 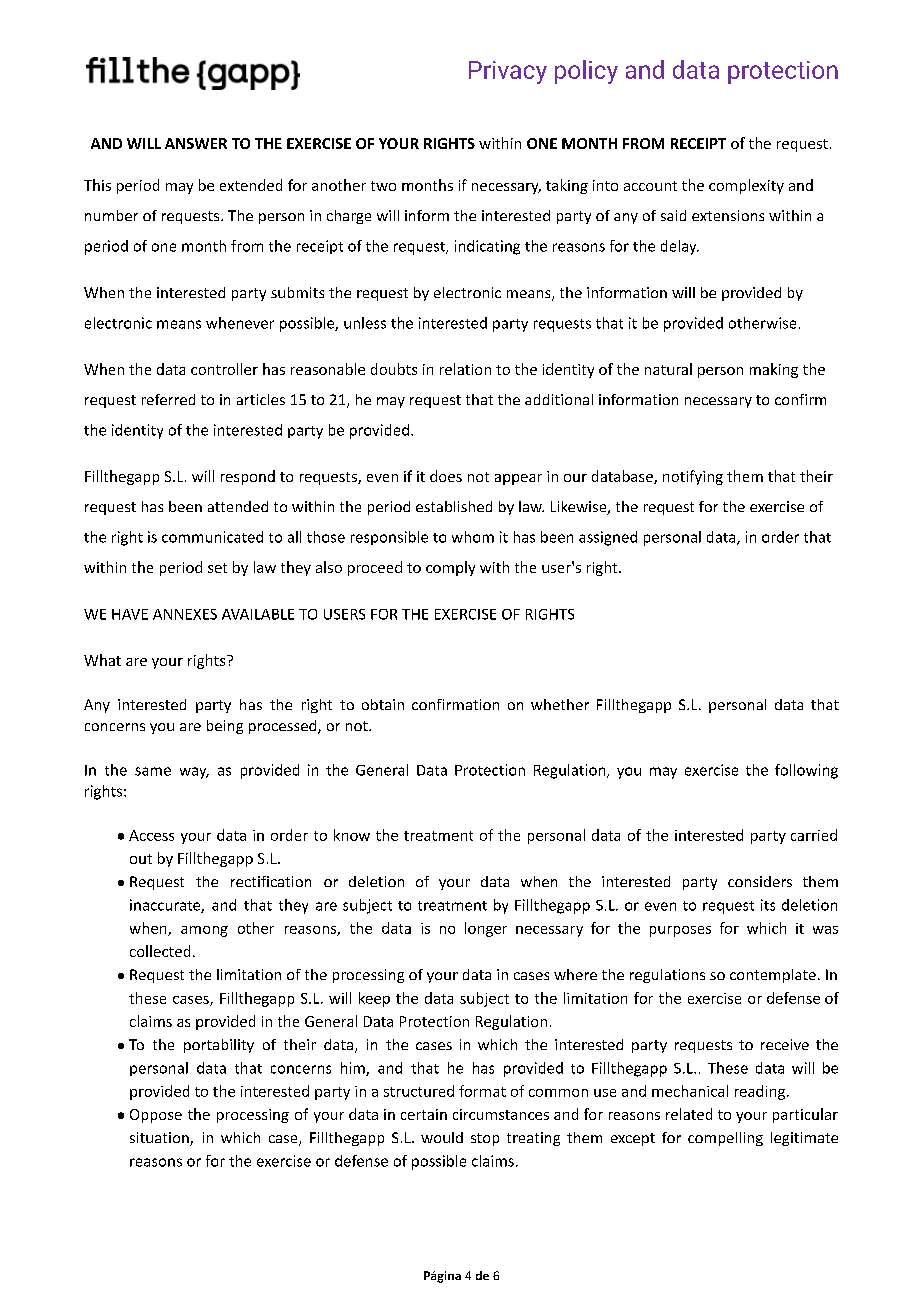 What do you see at coordinates (508, 72) in the image?
I see `Privacy` at bounding box center [508, 72].
